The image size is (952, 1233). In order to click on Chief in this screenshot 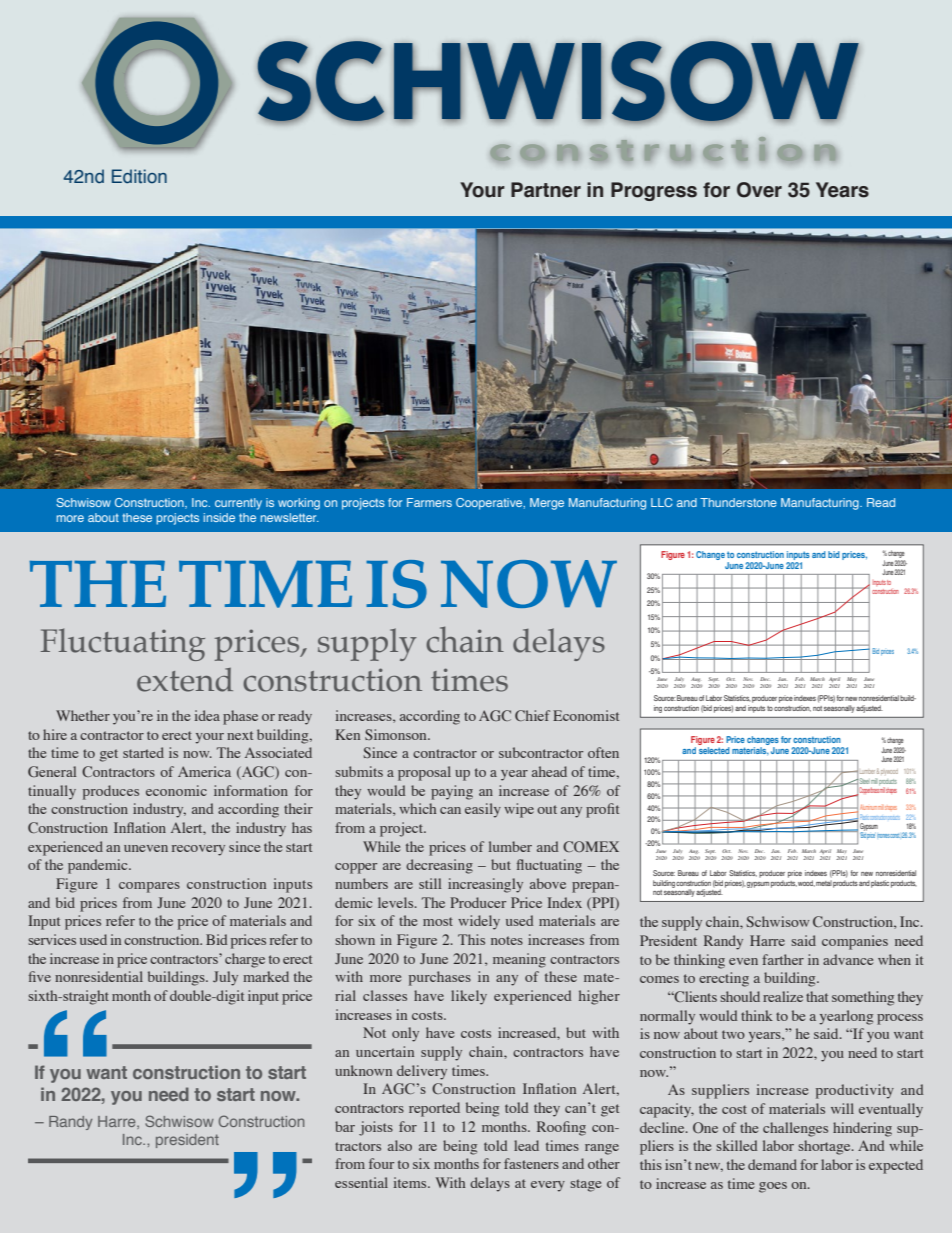, I will do `click(532, 715)`.
